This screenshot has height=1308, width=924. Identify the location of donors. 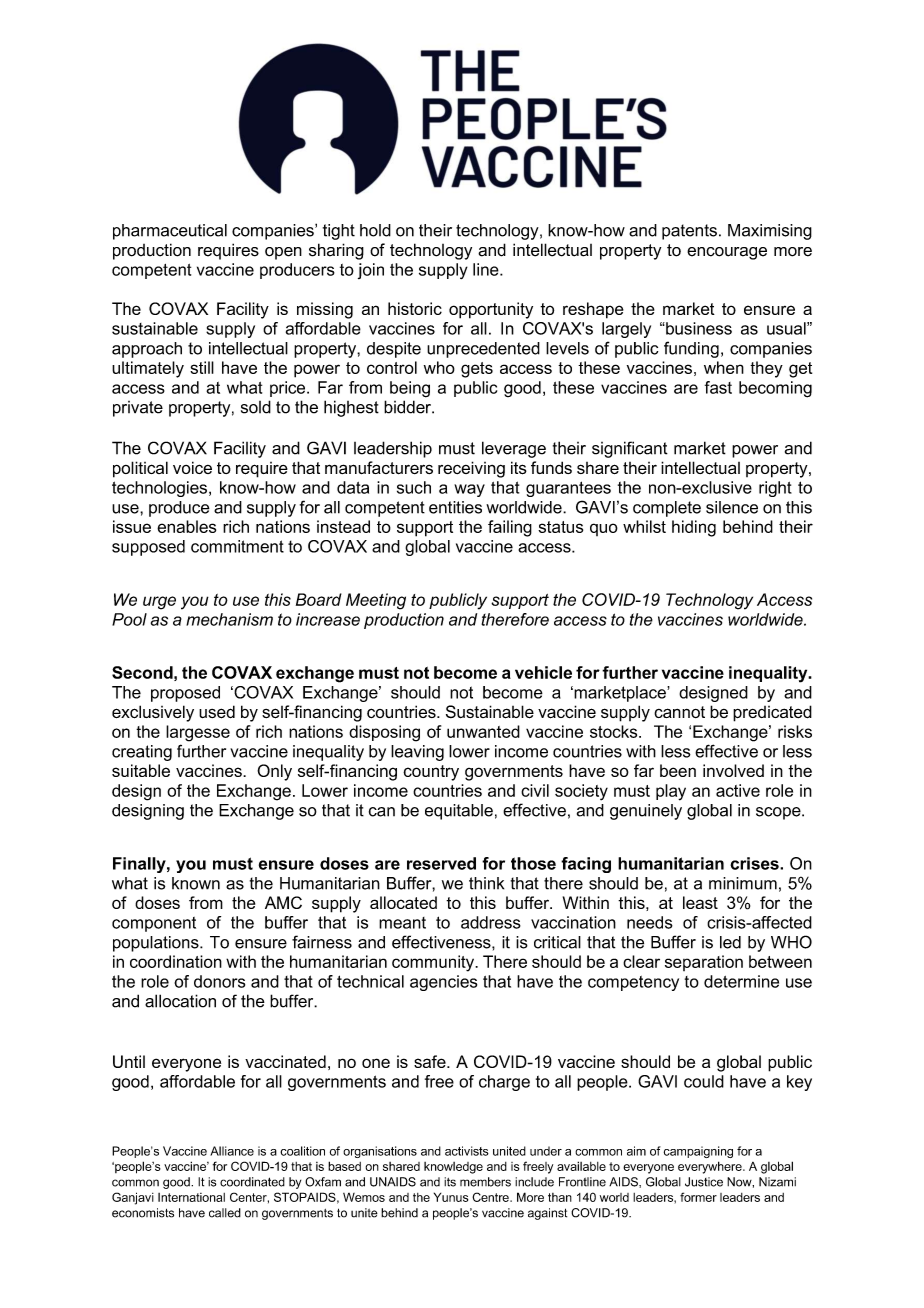
(219, 981).
